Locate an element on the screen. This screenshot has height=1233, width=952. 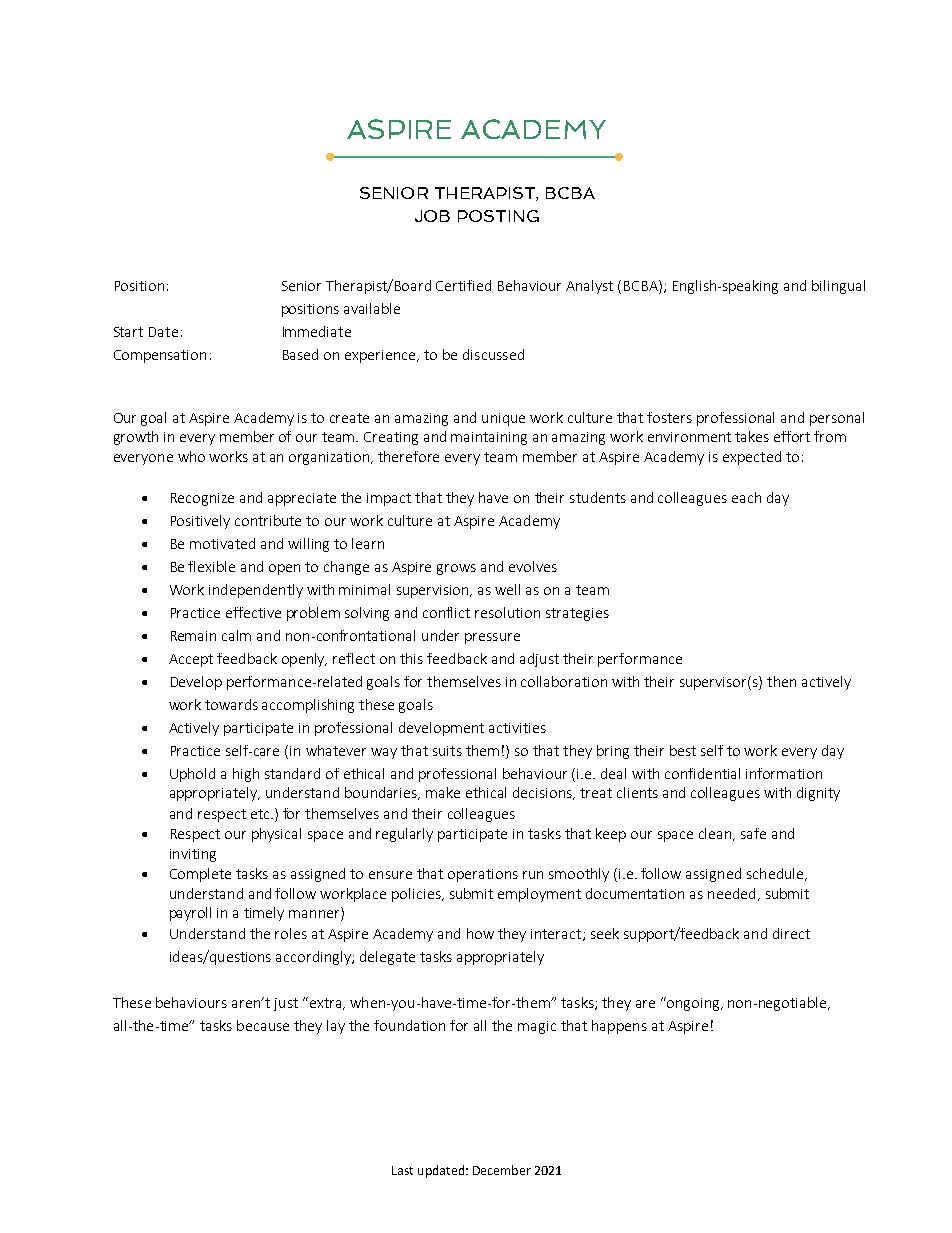
then is located at coordinates (781, 681).
